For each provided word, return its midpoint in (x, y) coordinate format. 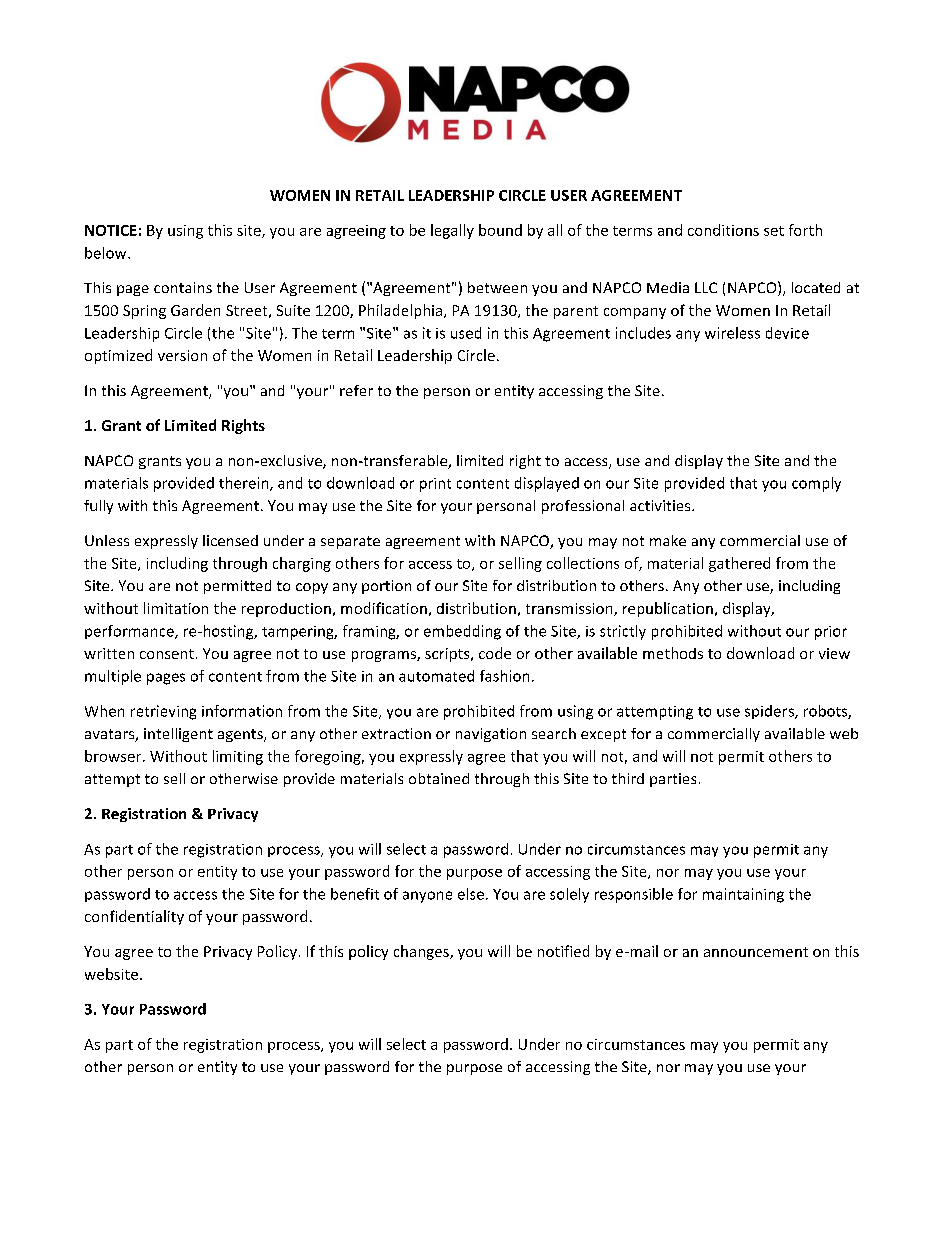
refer (356, 390)
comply (816, 484)
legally (452, 231)
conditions (723, 230)
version (182, 355)
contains (183, 287)
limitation (176, 608)
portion (386, 587)
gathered (739, 564)
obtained (439, 778)
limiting (238, 757)
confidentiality (134, 917)
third (628, 778)
